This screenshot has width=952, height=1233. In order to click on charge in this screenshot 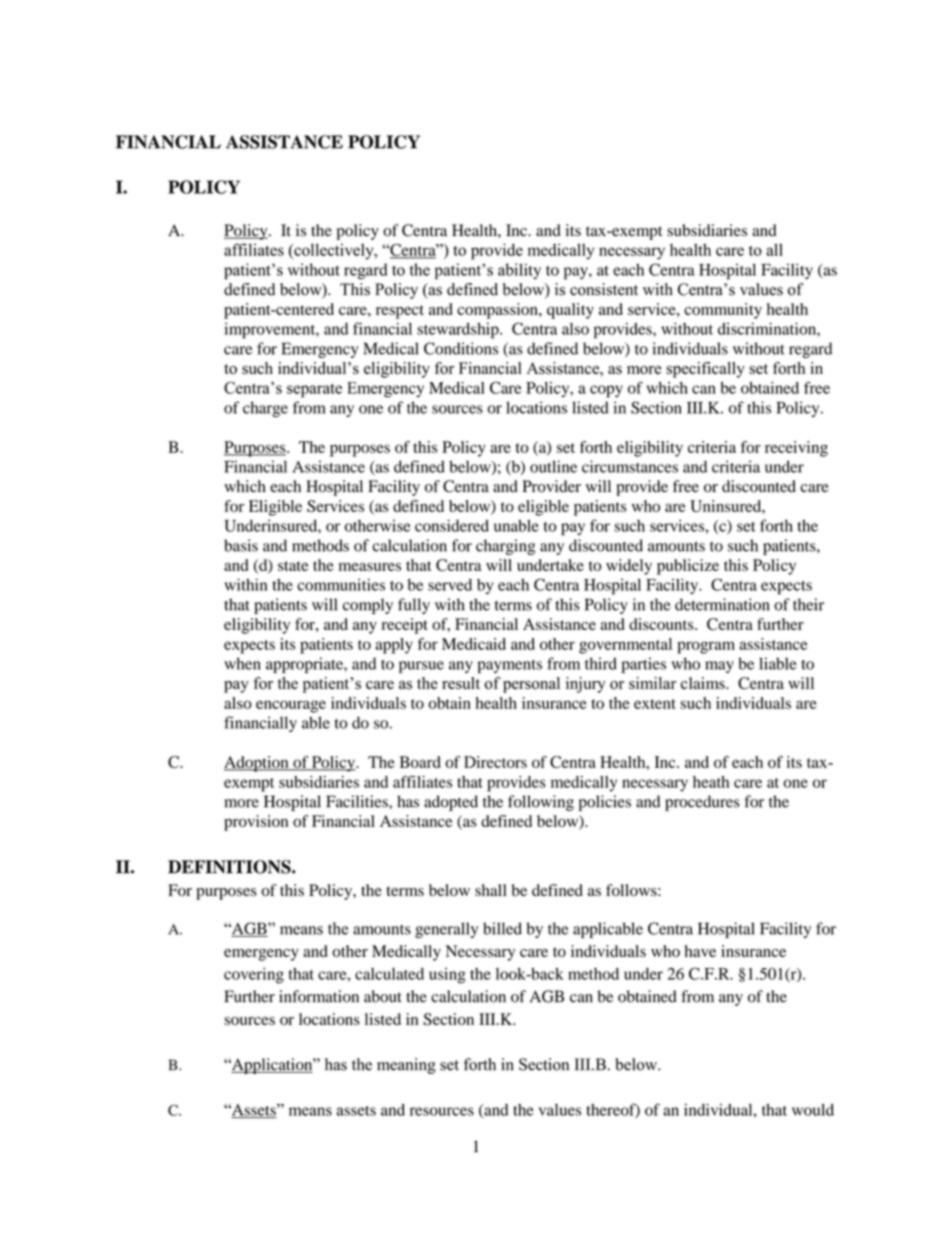, I will do `click(265, 409)`.
